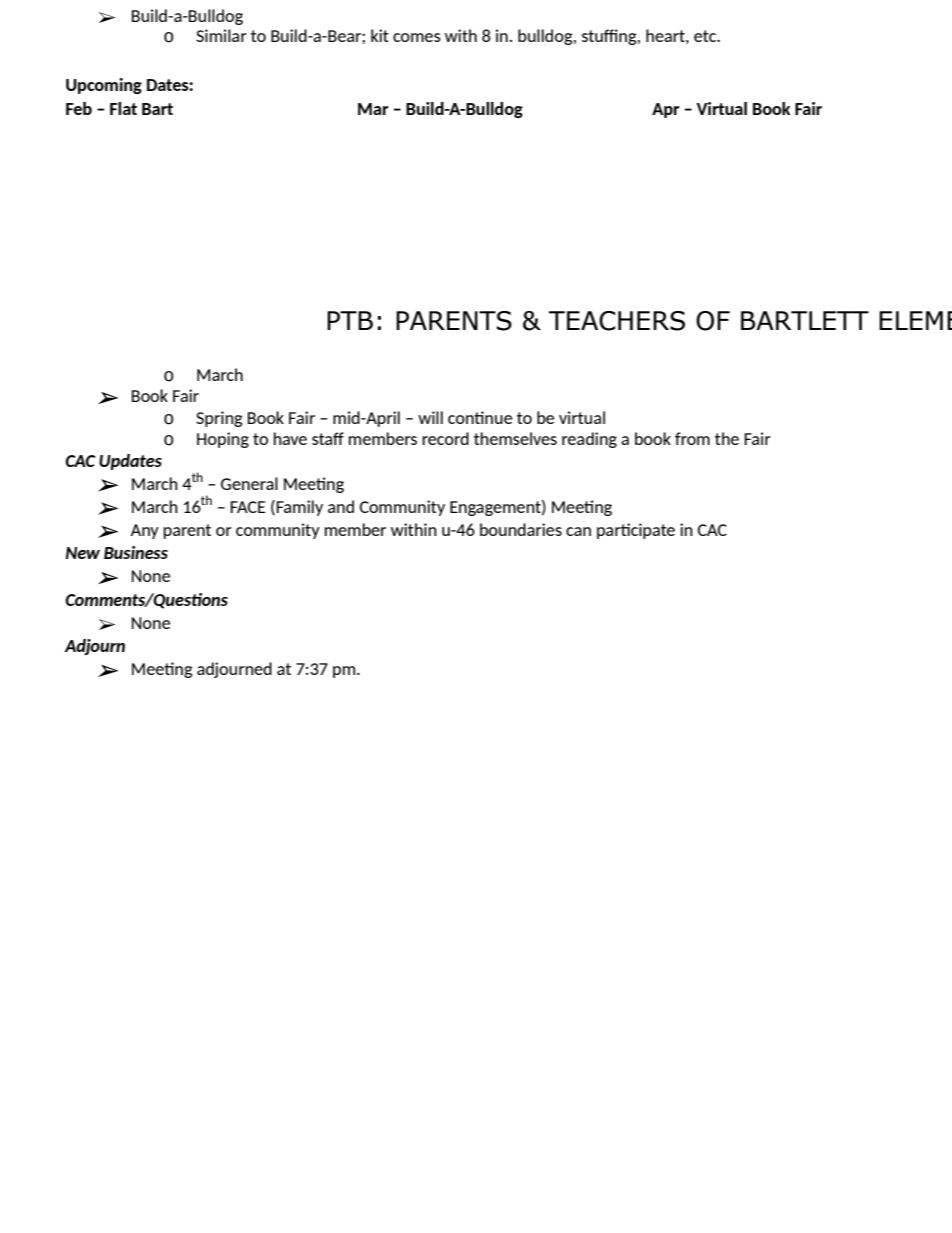 This screenshot has width=952, height=1233. I want to click on TEACHERS, so click(617, 321).
